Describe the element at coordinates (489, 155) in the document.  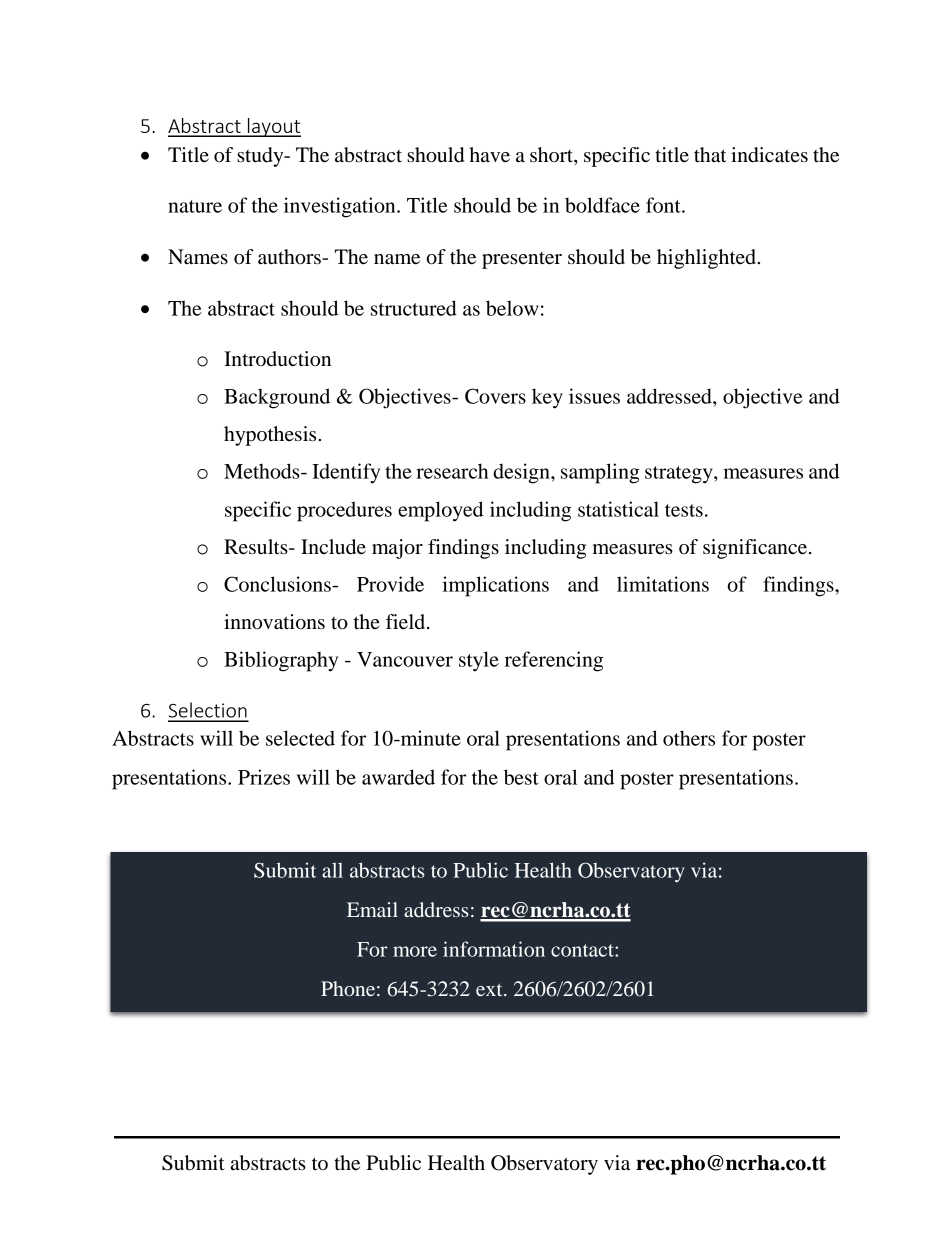
I see `have` at that location.
